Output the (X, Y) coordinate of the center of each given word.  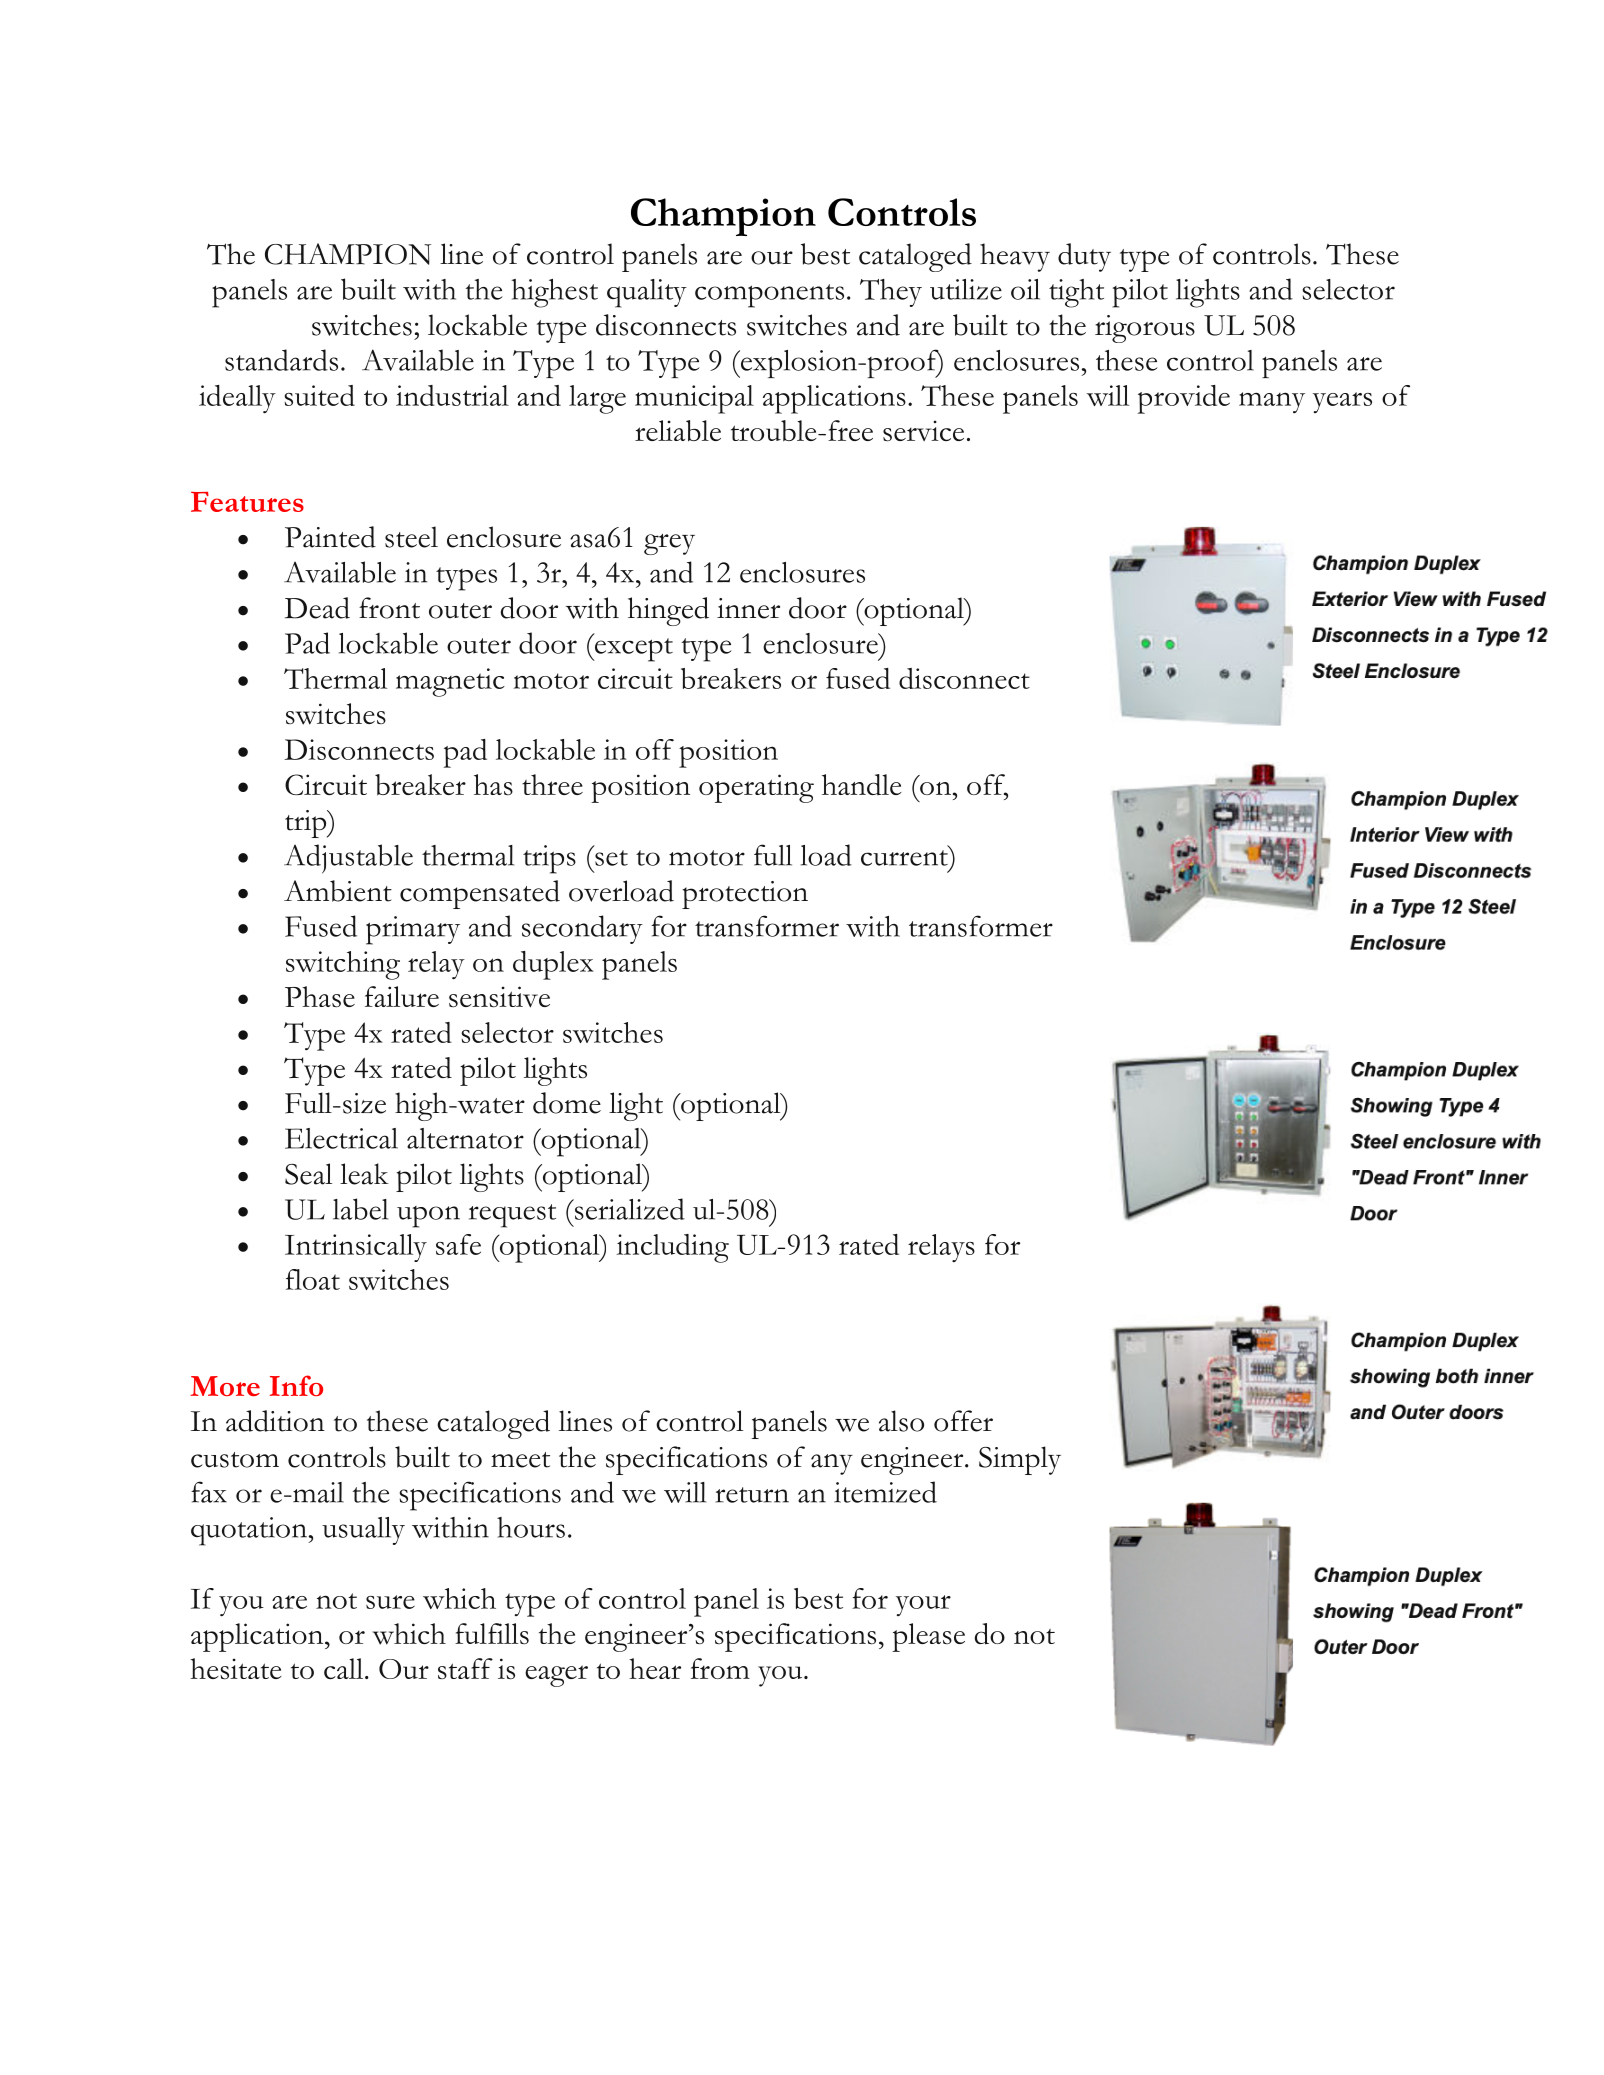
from (720, 1668)
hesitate (236, 1668)
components (769, 296)
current (905, 857)
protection (745, 895)
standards (281, 360)
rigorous (1145, 329)
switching (343, 965)
